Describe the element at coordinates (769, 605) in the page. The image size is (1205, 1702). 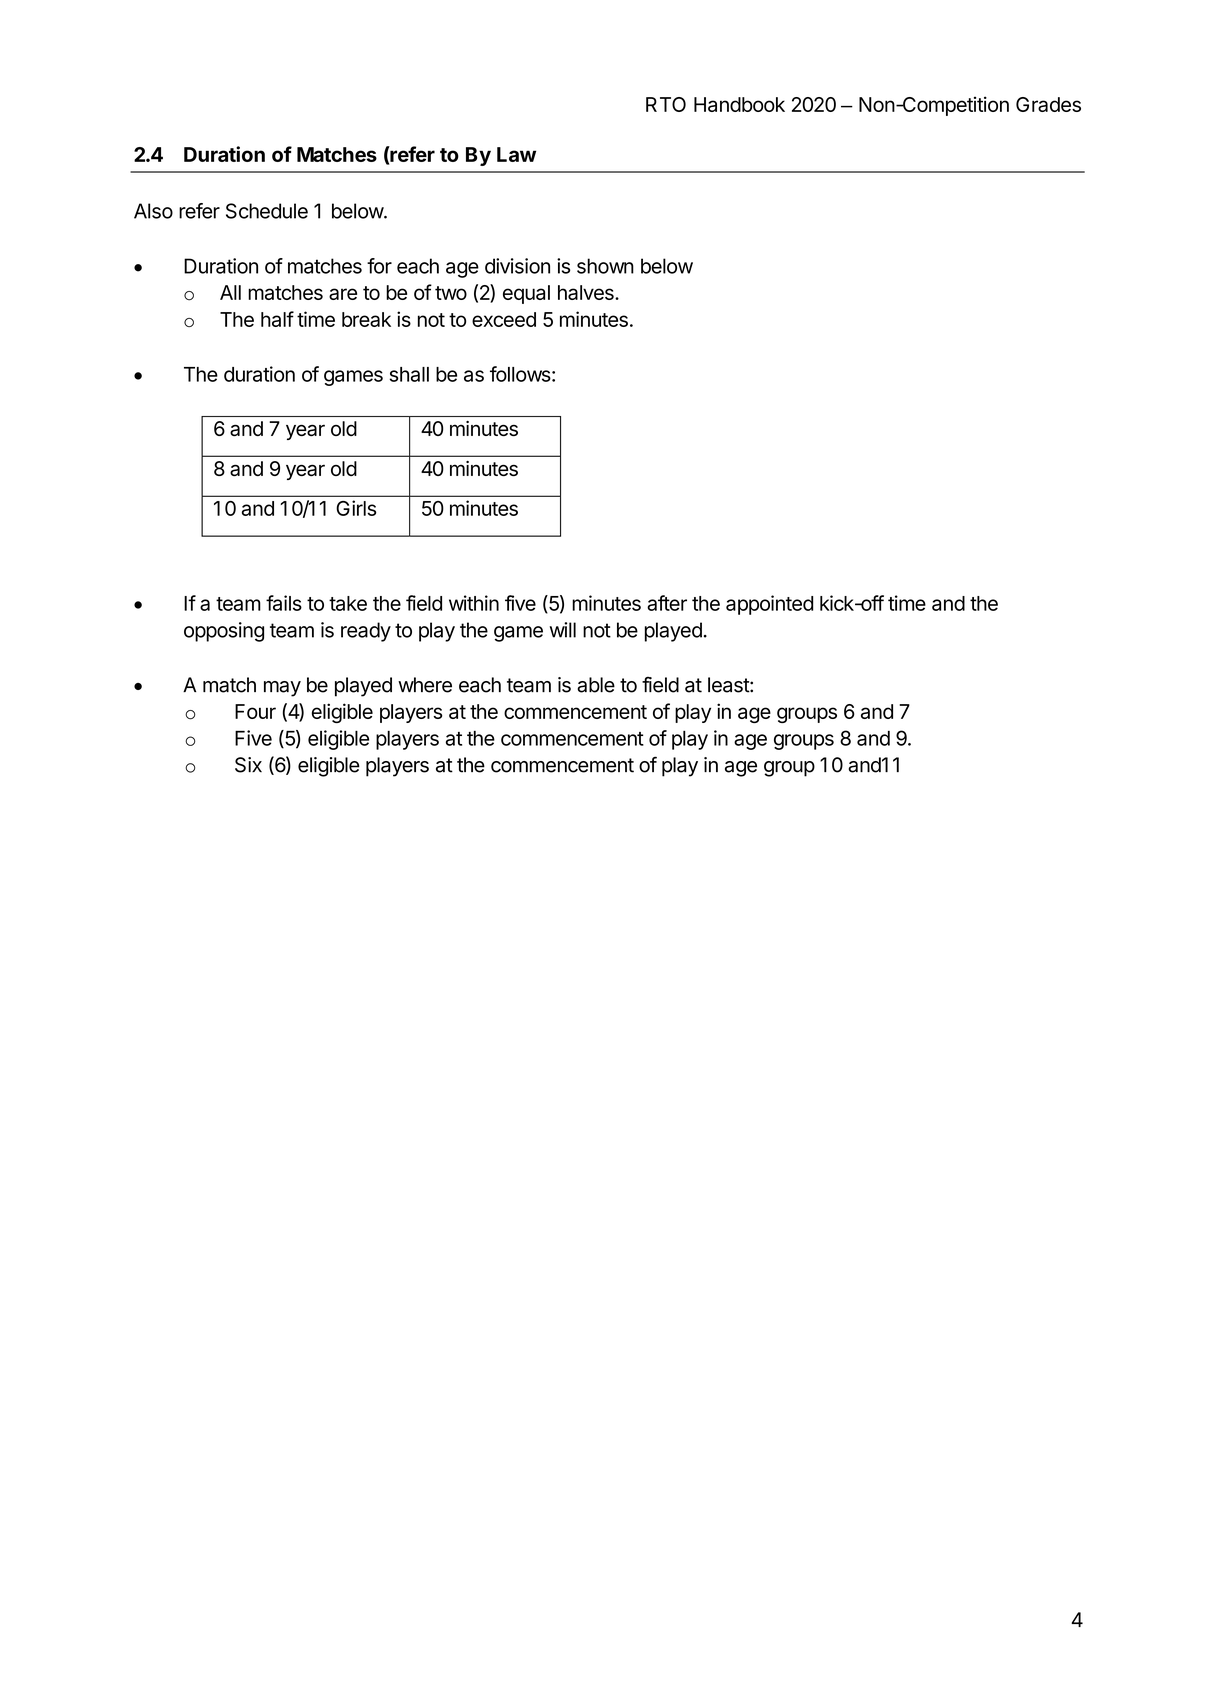
I see `appointed` at that location.
